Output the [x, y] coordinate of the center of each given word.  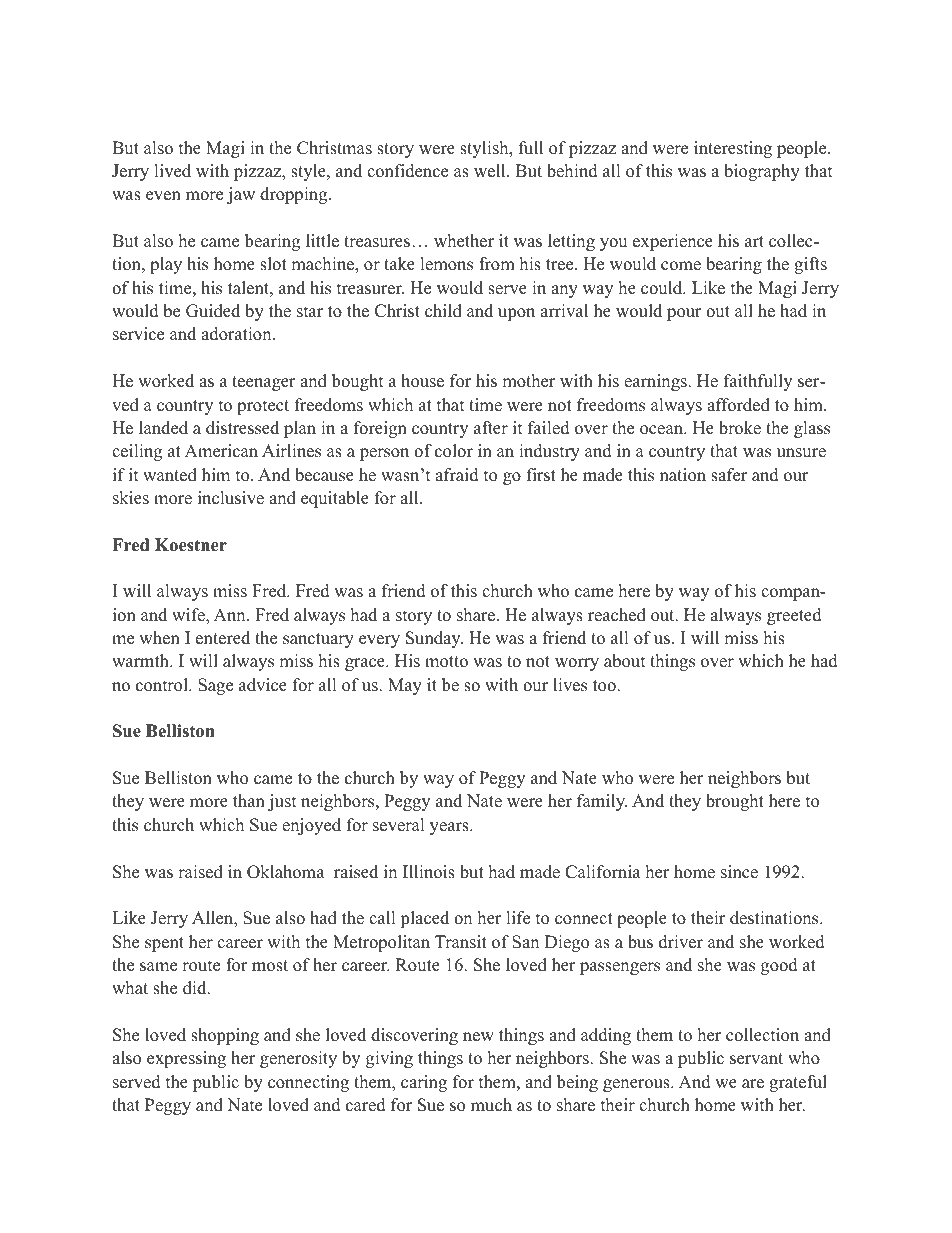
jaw [241, 195]
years [450, 828]
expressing [186, 1059]
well [491, 171]
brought [735, 802]
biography [762, 172]
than [249, 800]
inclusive [231, 498]
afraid [457, 475]
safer [729, 475]
